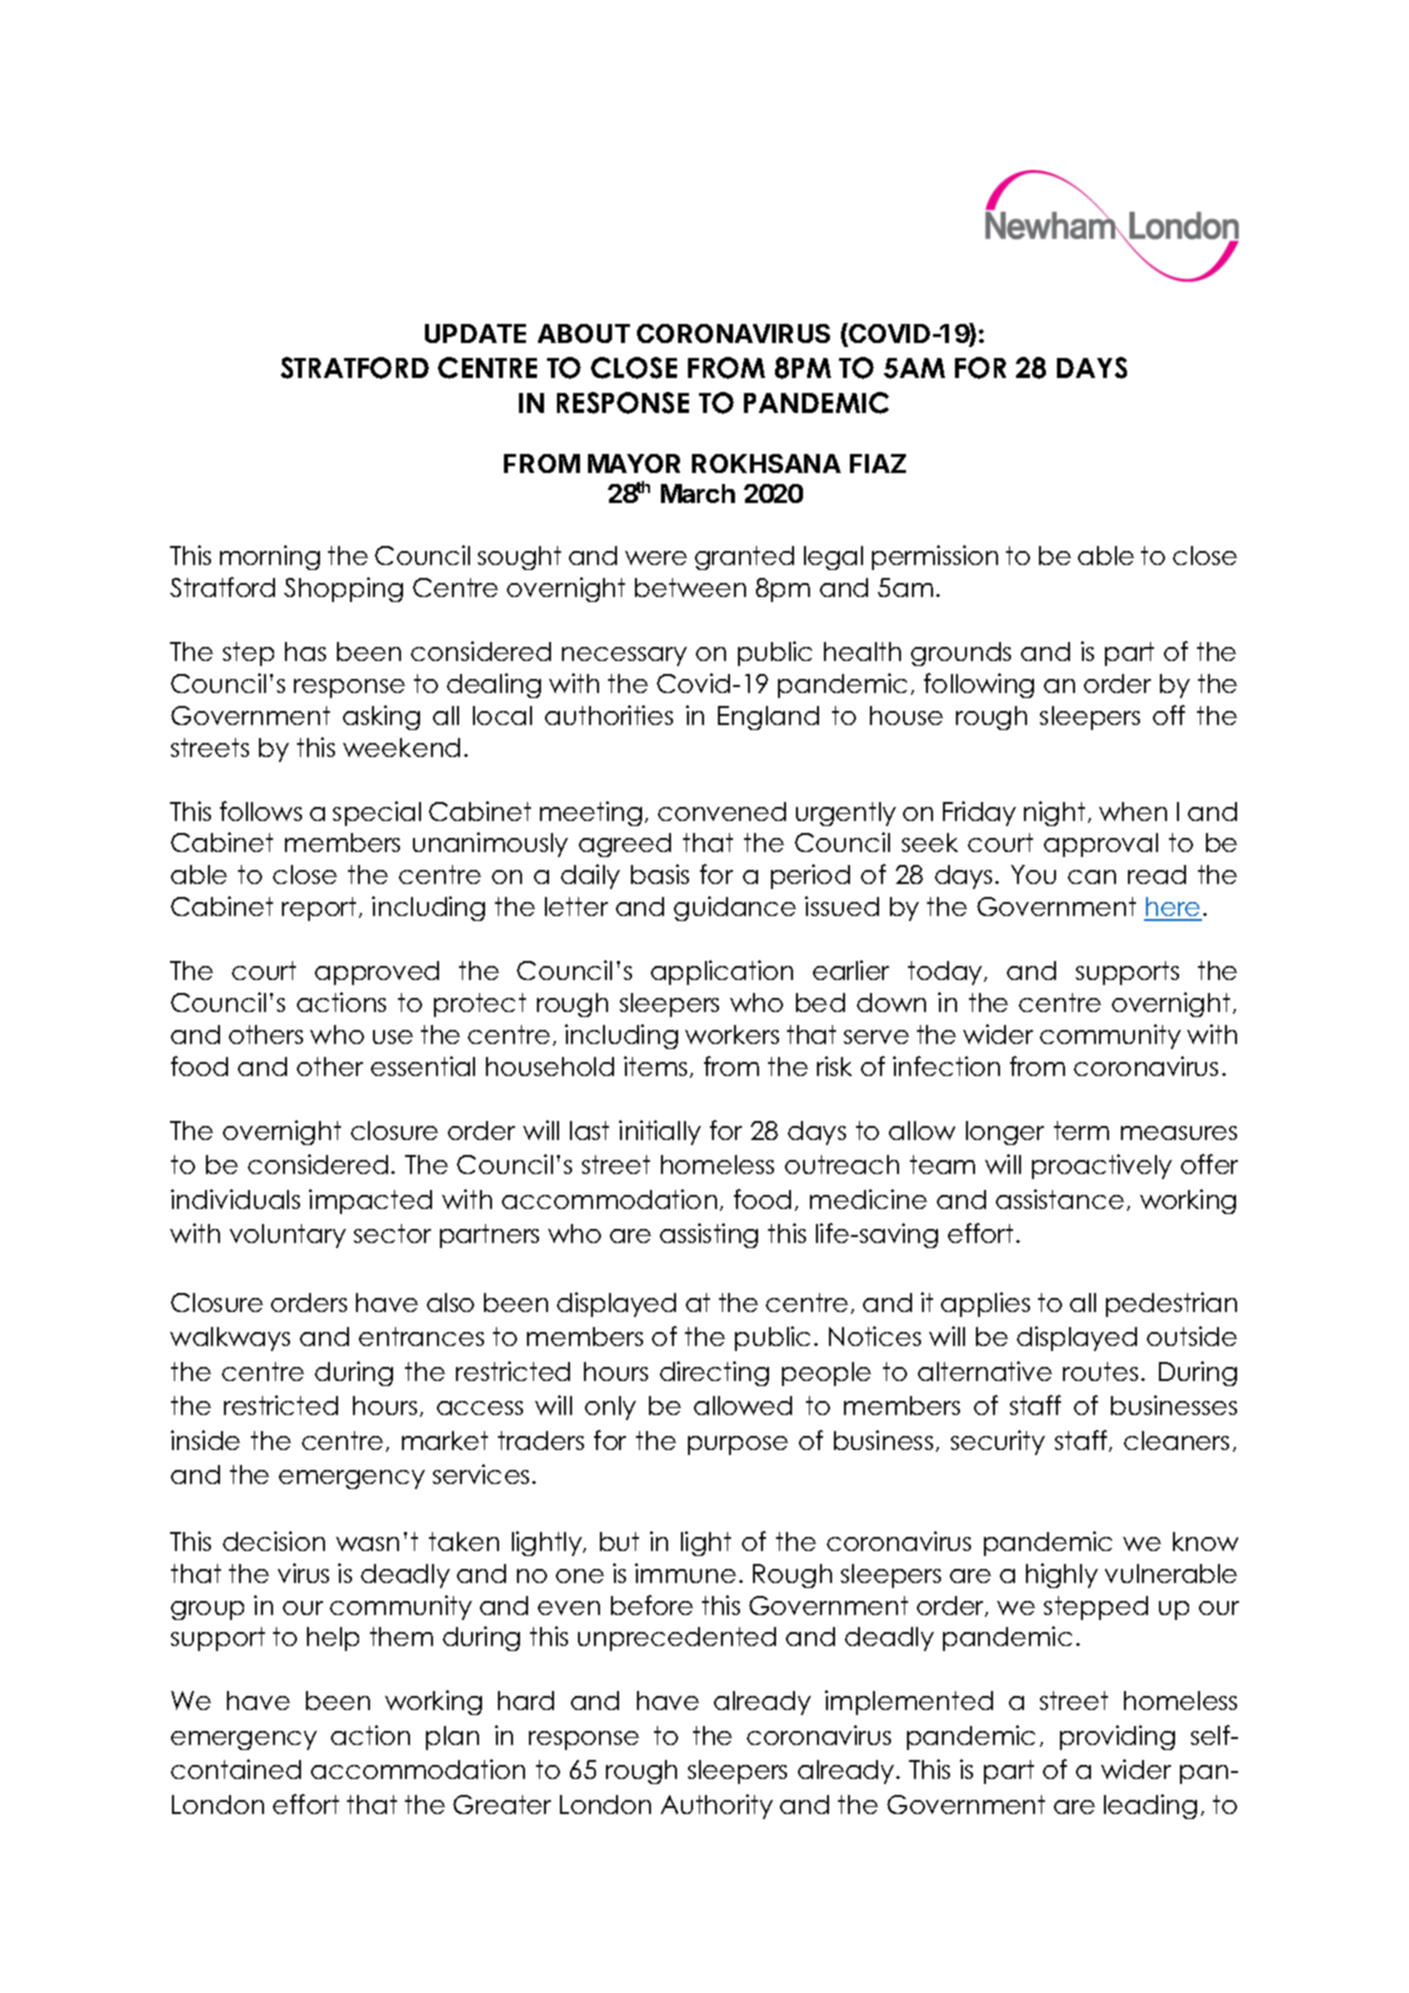 This image has height=1993, width=1409. I want to click on pedestrian, so click(1171, 1304).
